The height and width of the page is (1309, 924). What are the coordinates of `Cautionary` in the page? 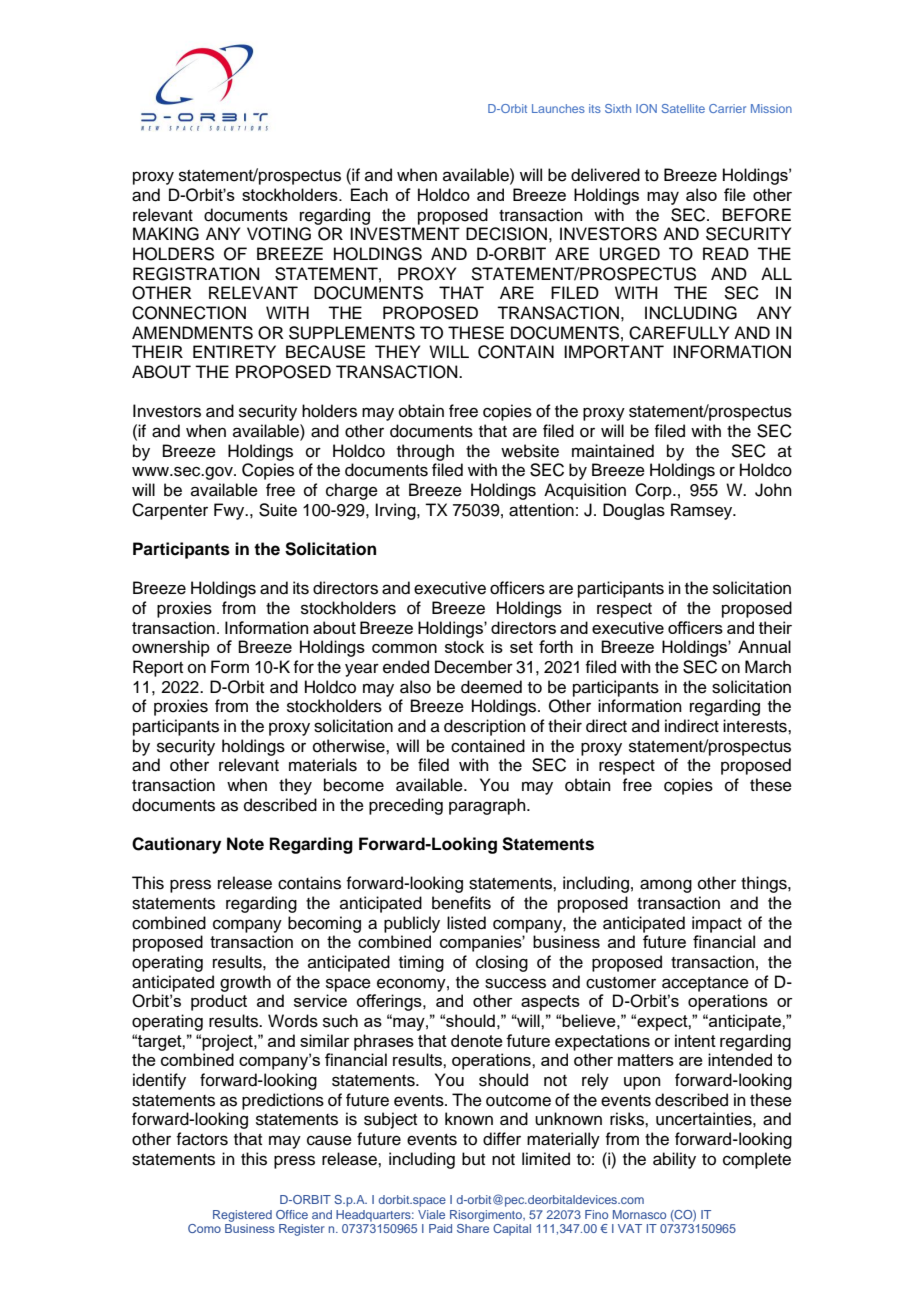 It's located at (176, 845).
